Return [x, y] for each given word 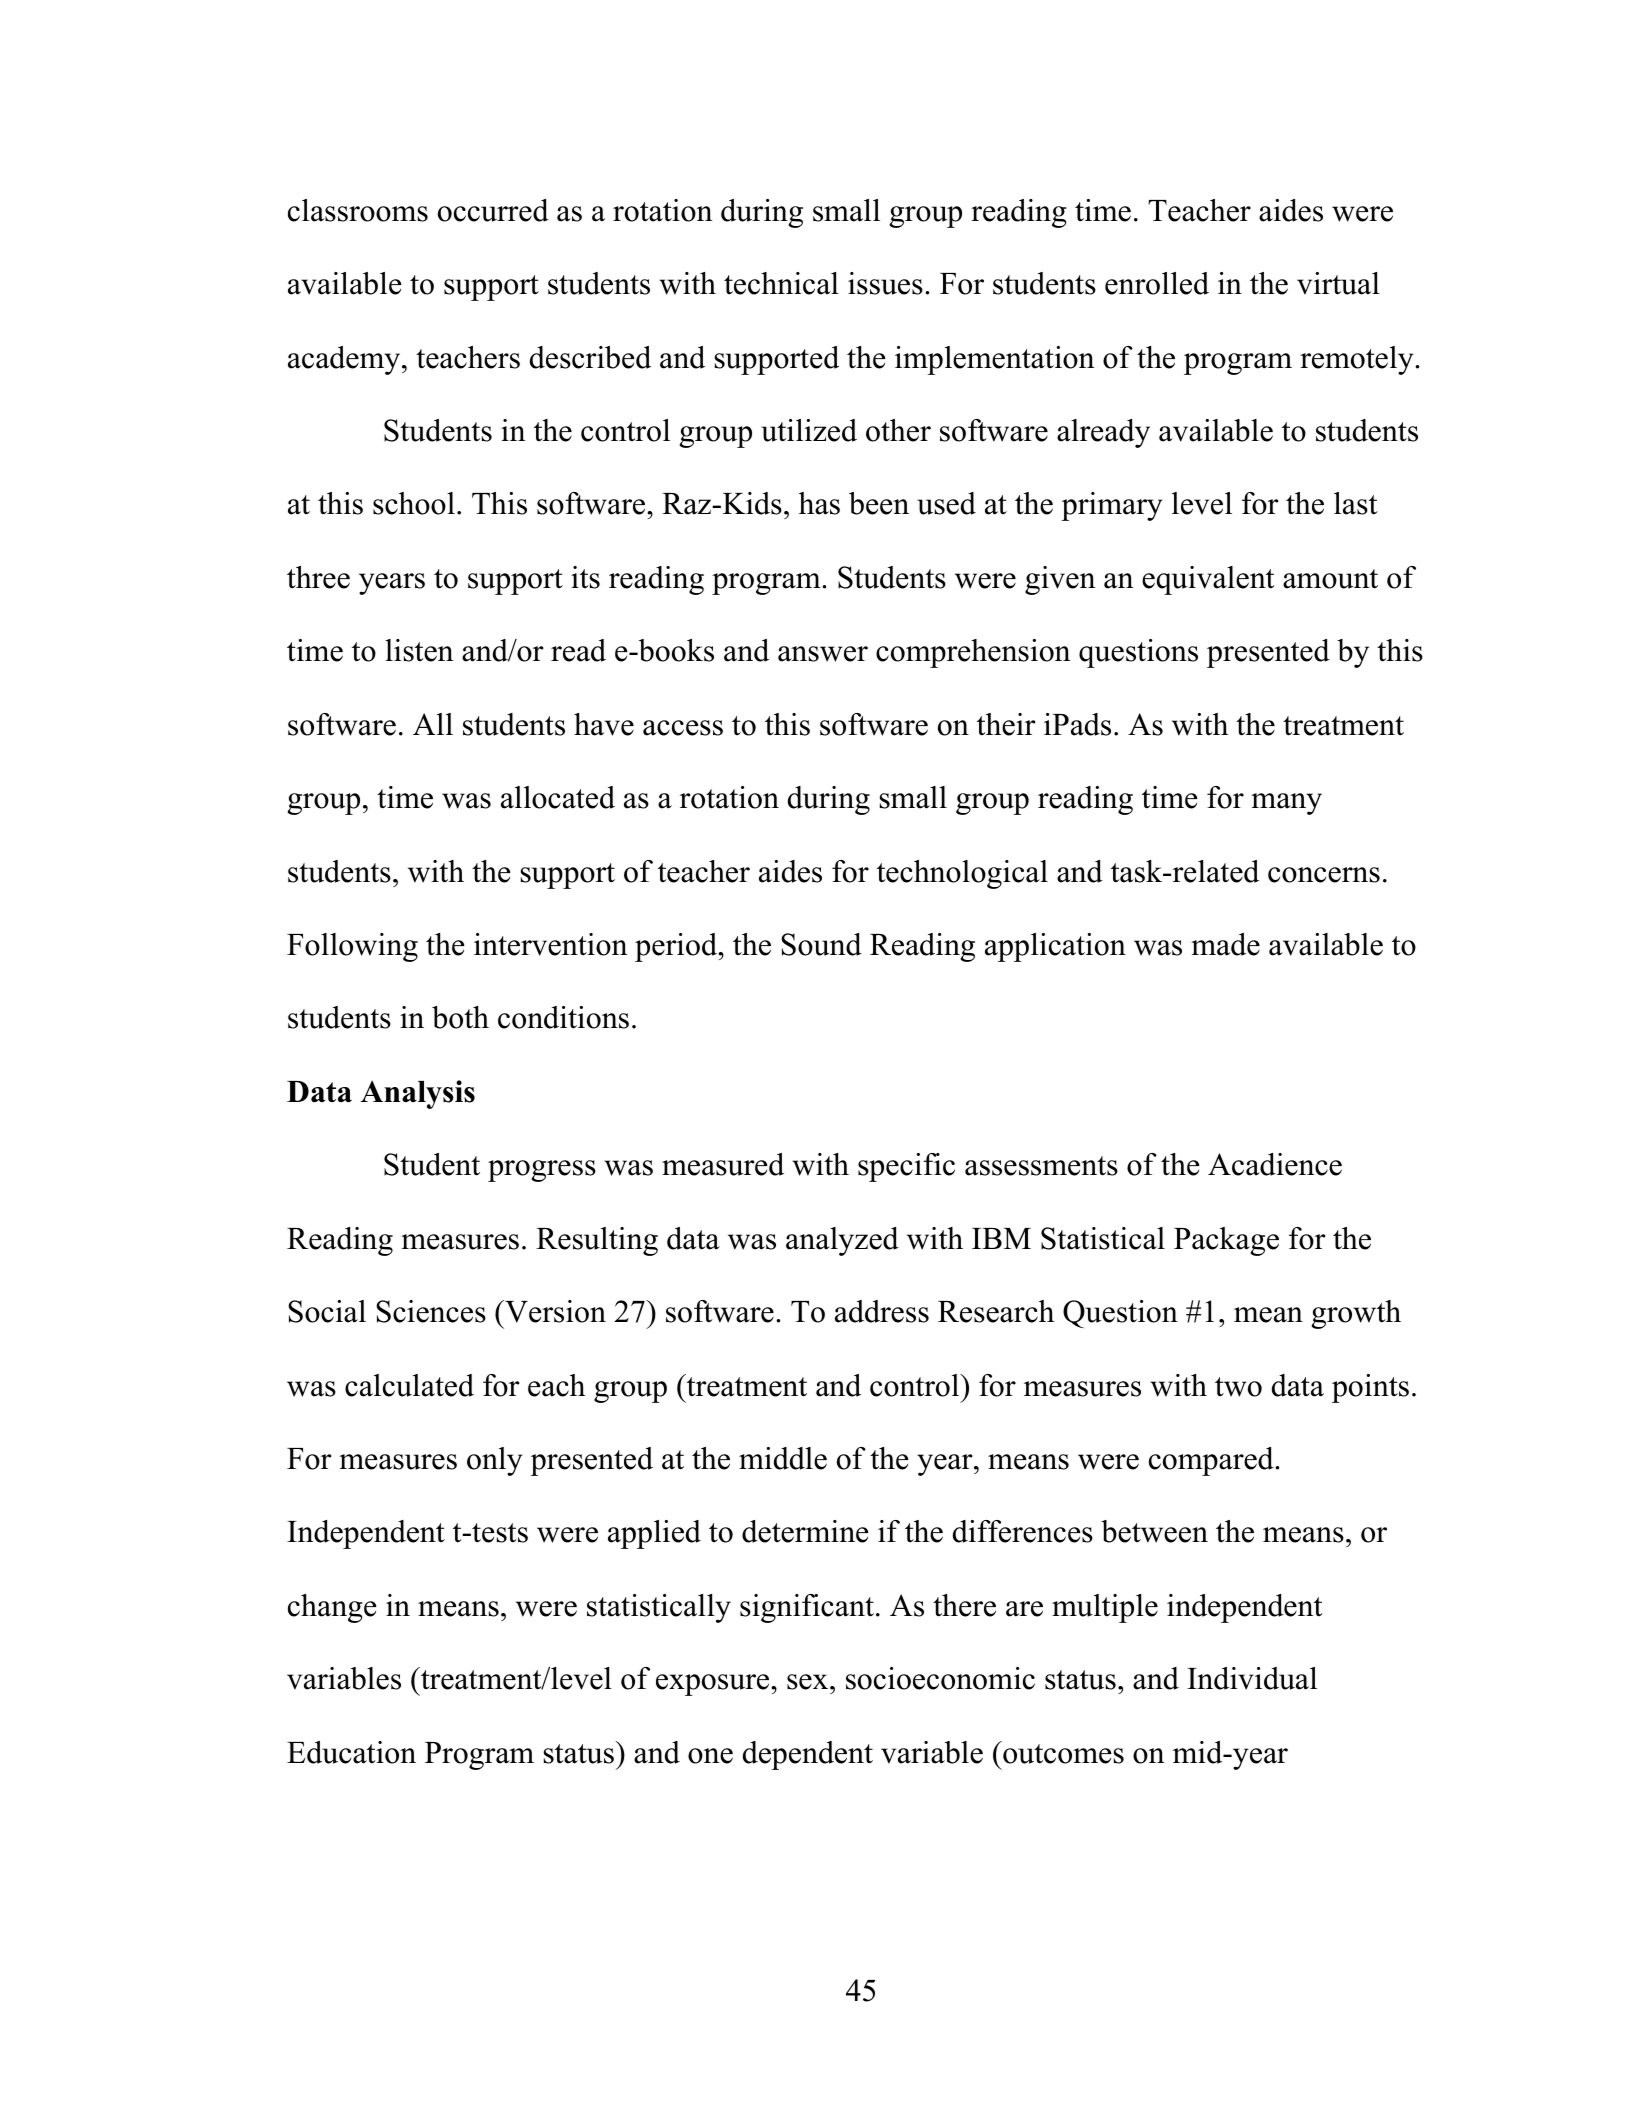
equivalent [1208, 580]
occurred [493, 210]
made [1225, 944]
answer [823, 654]
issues [885, 283]
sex [809, 1682]
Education [351, 1752]
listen [419, 650]
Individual [1252, 1678]
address [882, 1311]
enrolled [1157, 283]
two [1238, 1387]
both [460, 1017]
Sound [821, 944]
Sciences [431, 1311]
